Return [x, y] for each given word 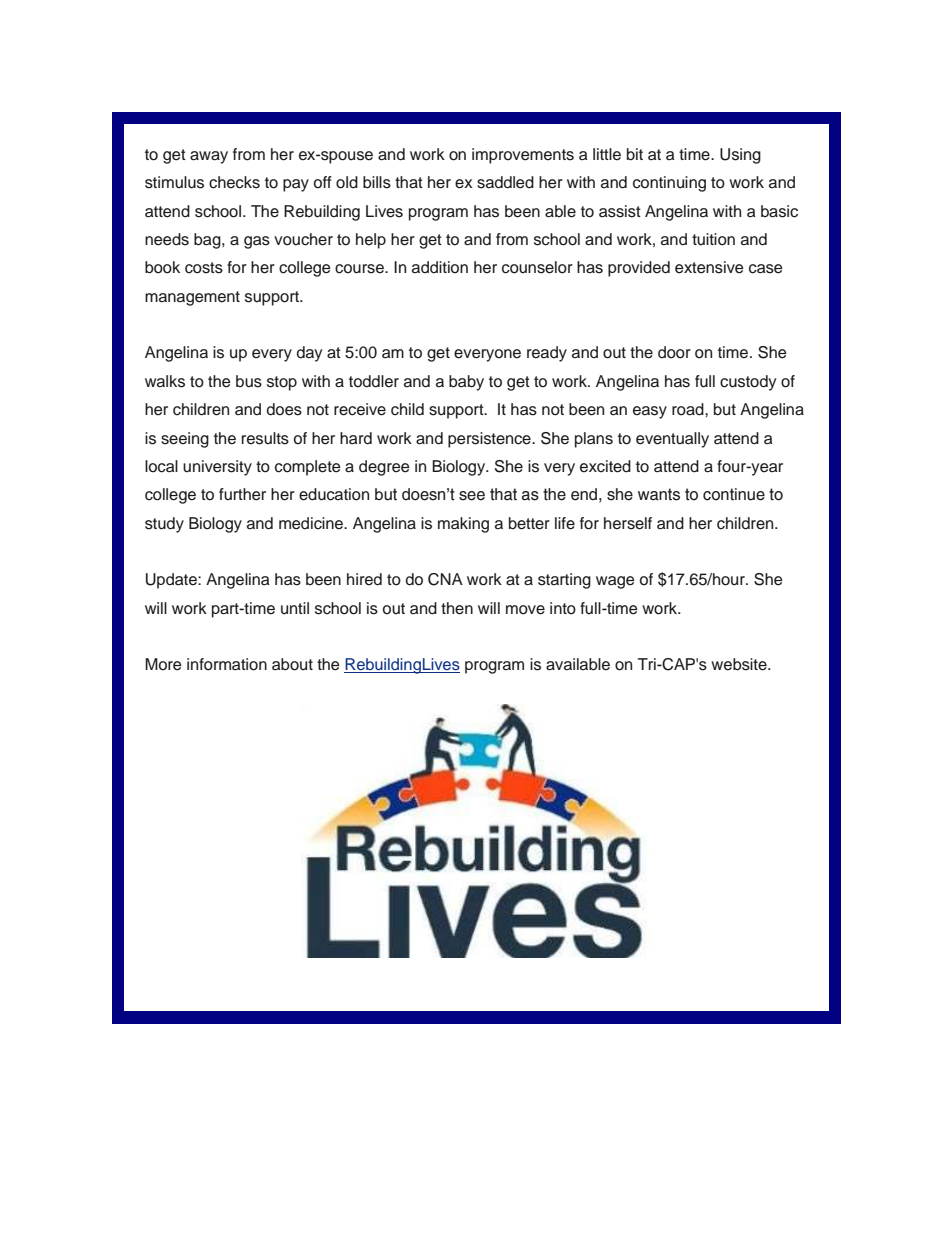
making [463, 525]
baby [466, 383]
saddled [505, 182]
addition [440, 267]
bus [249, 381]
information [227, 664]
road [689, 409]
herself [628, 523]
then [457, 608]
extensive [709, 267]
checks [234, 182]
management [192, 298]
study [164, 525]
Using [740, 156]
